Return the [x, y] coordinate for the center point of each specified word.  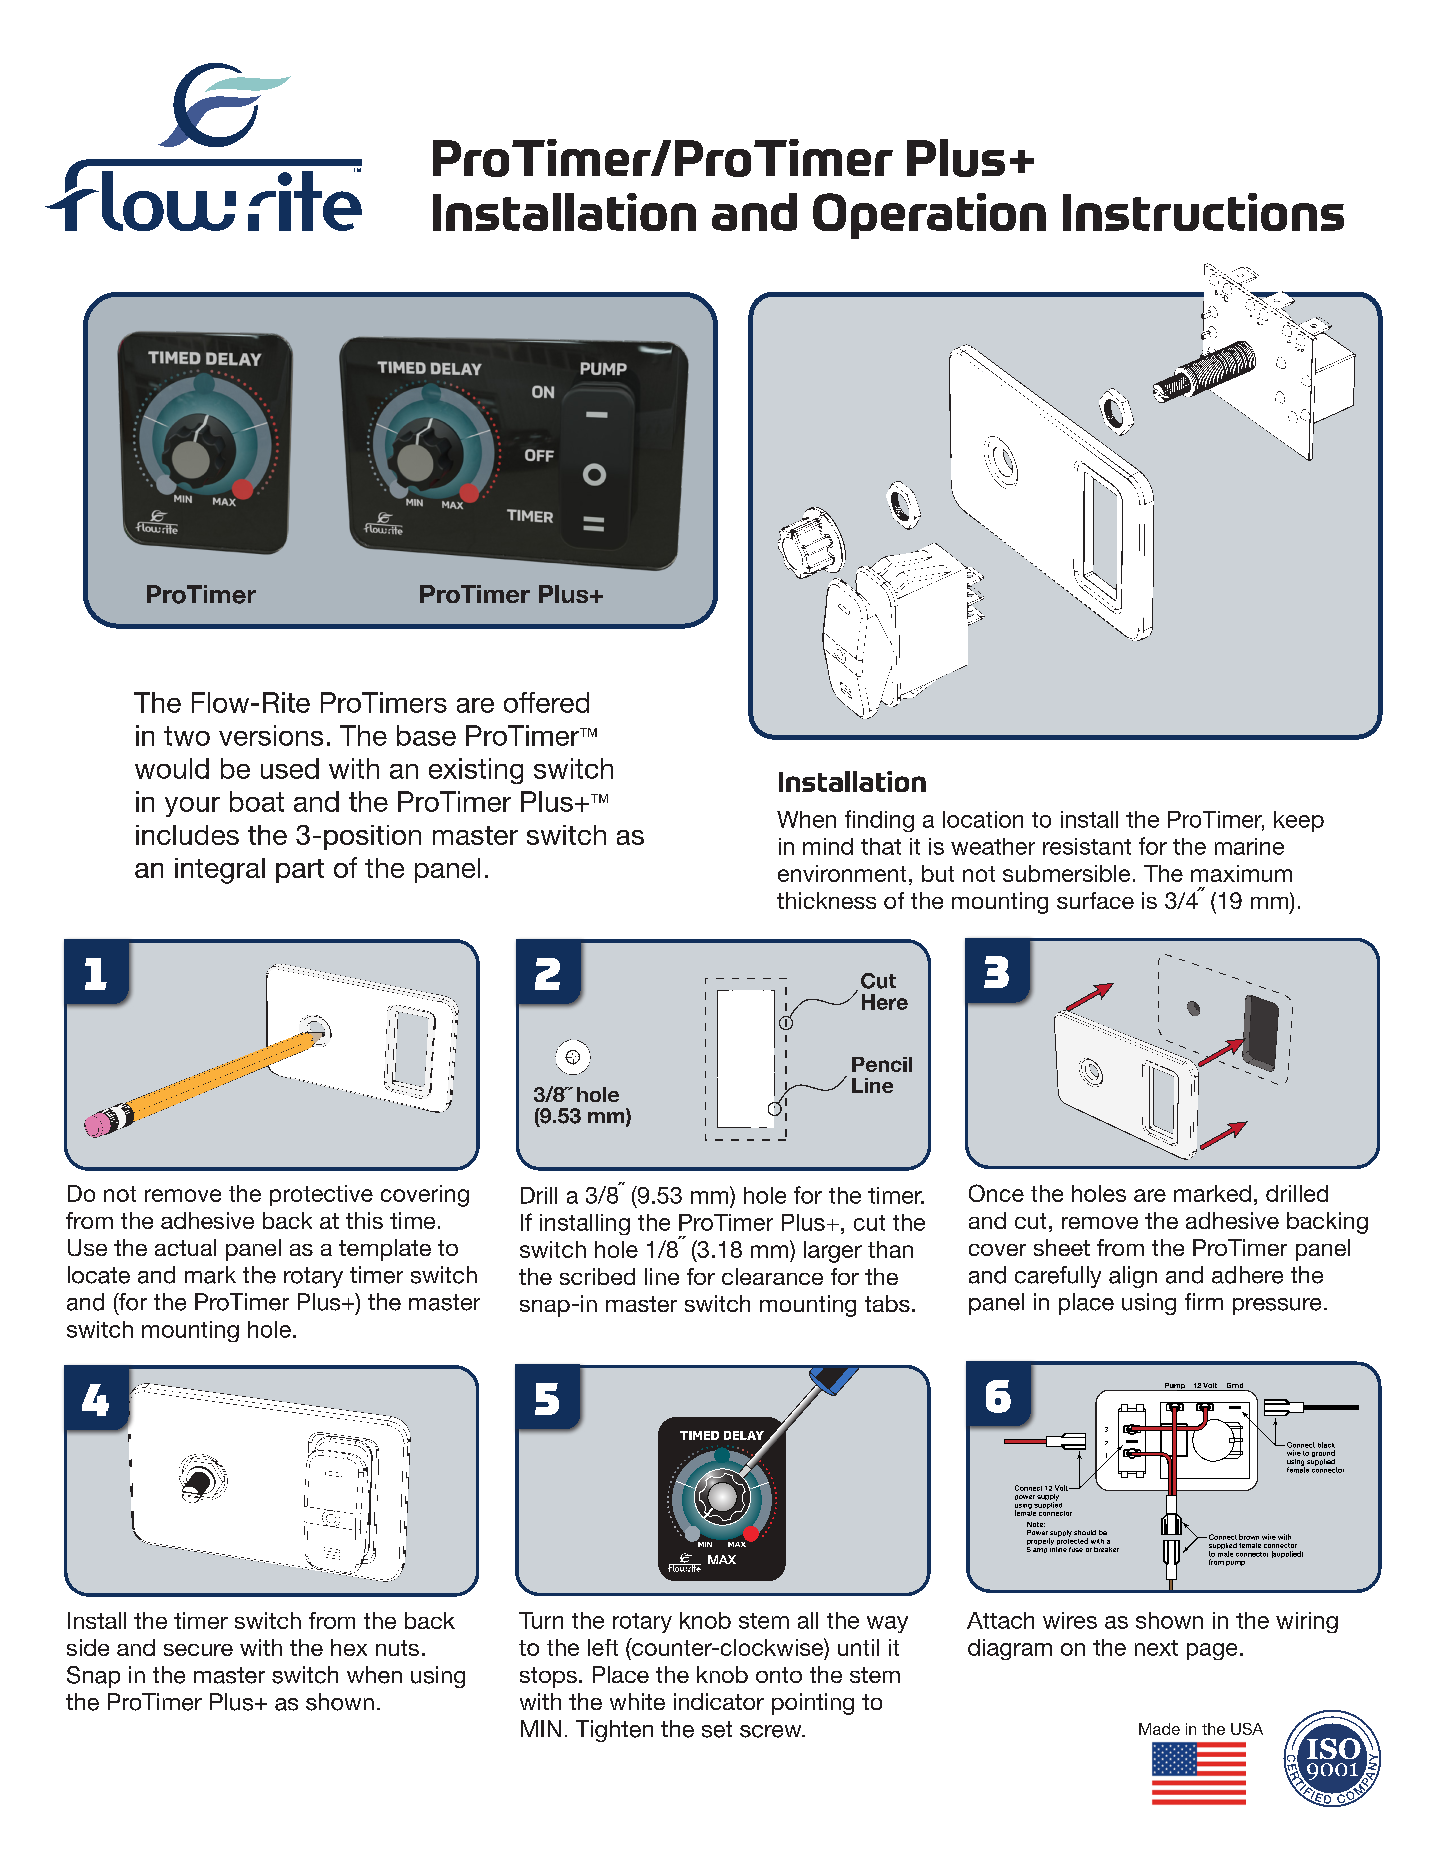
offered [546, 702]
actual [185, 1247]
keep [1299, 821]
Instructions [1203, 212]
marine [1249, 846]
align [1133, 1277]
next [1156, 1648]
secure [198, 1650]
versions [271, 735]
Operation [929, 216]
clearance [772, 1276]
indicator [719, 1701]
